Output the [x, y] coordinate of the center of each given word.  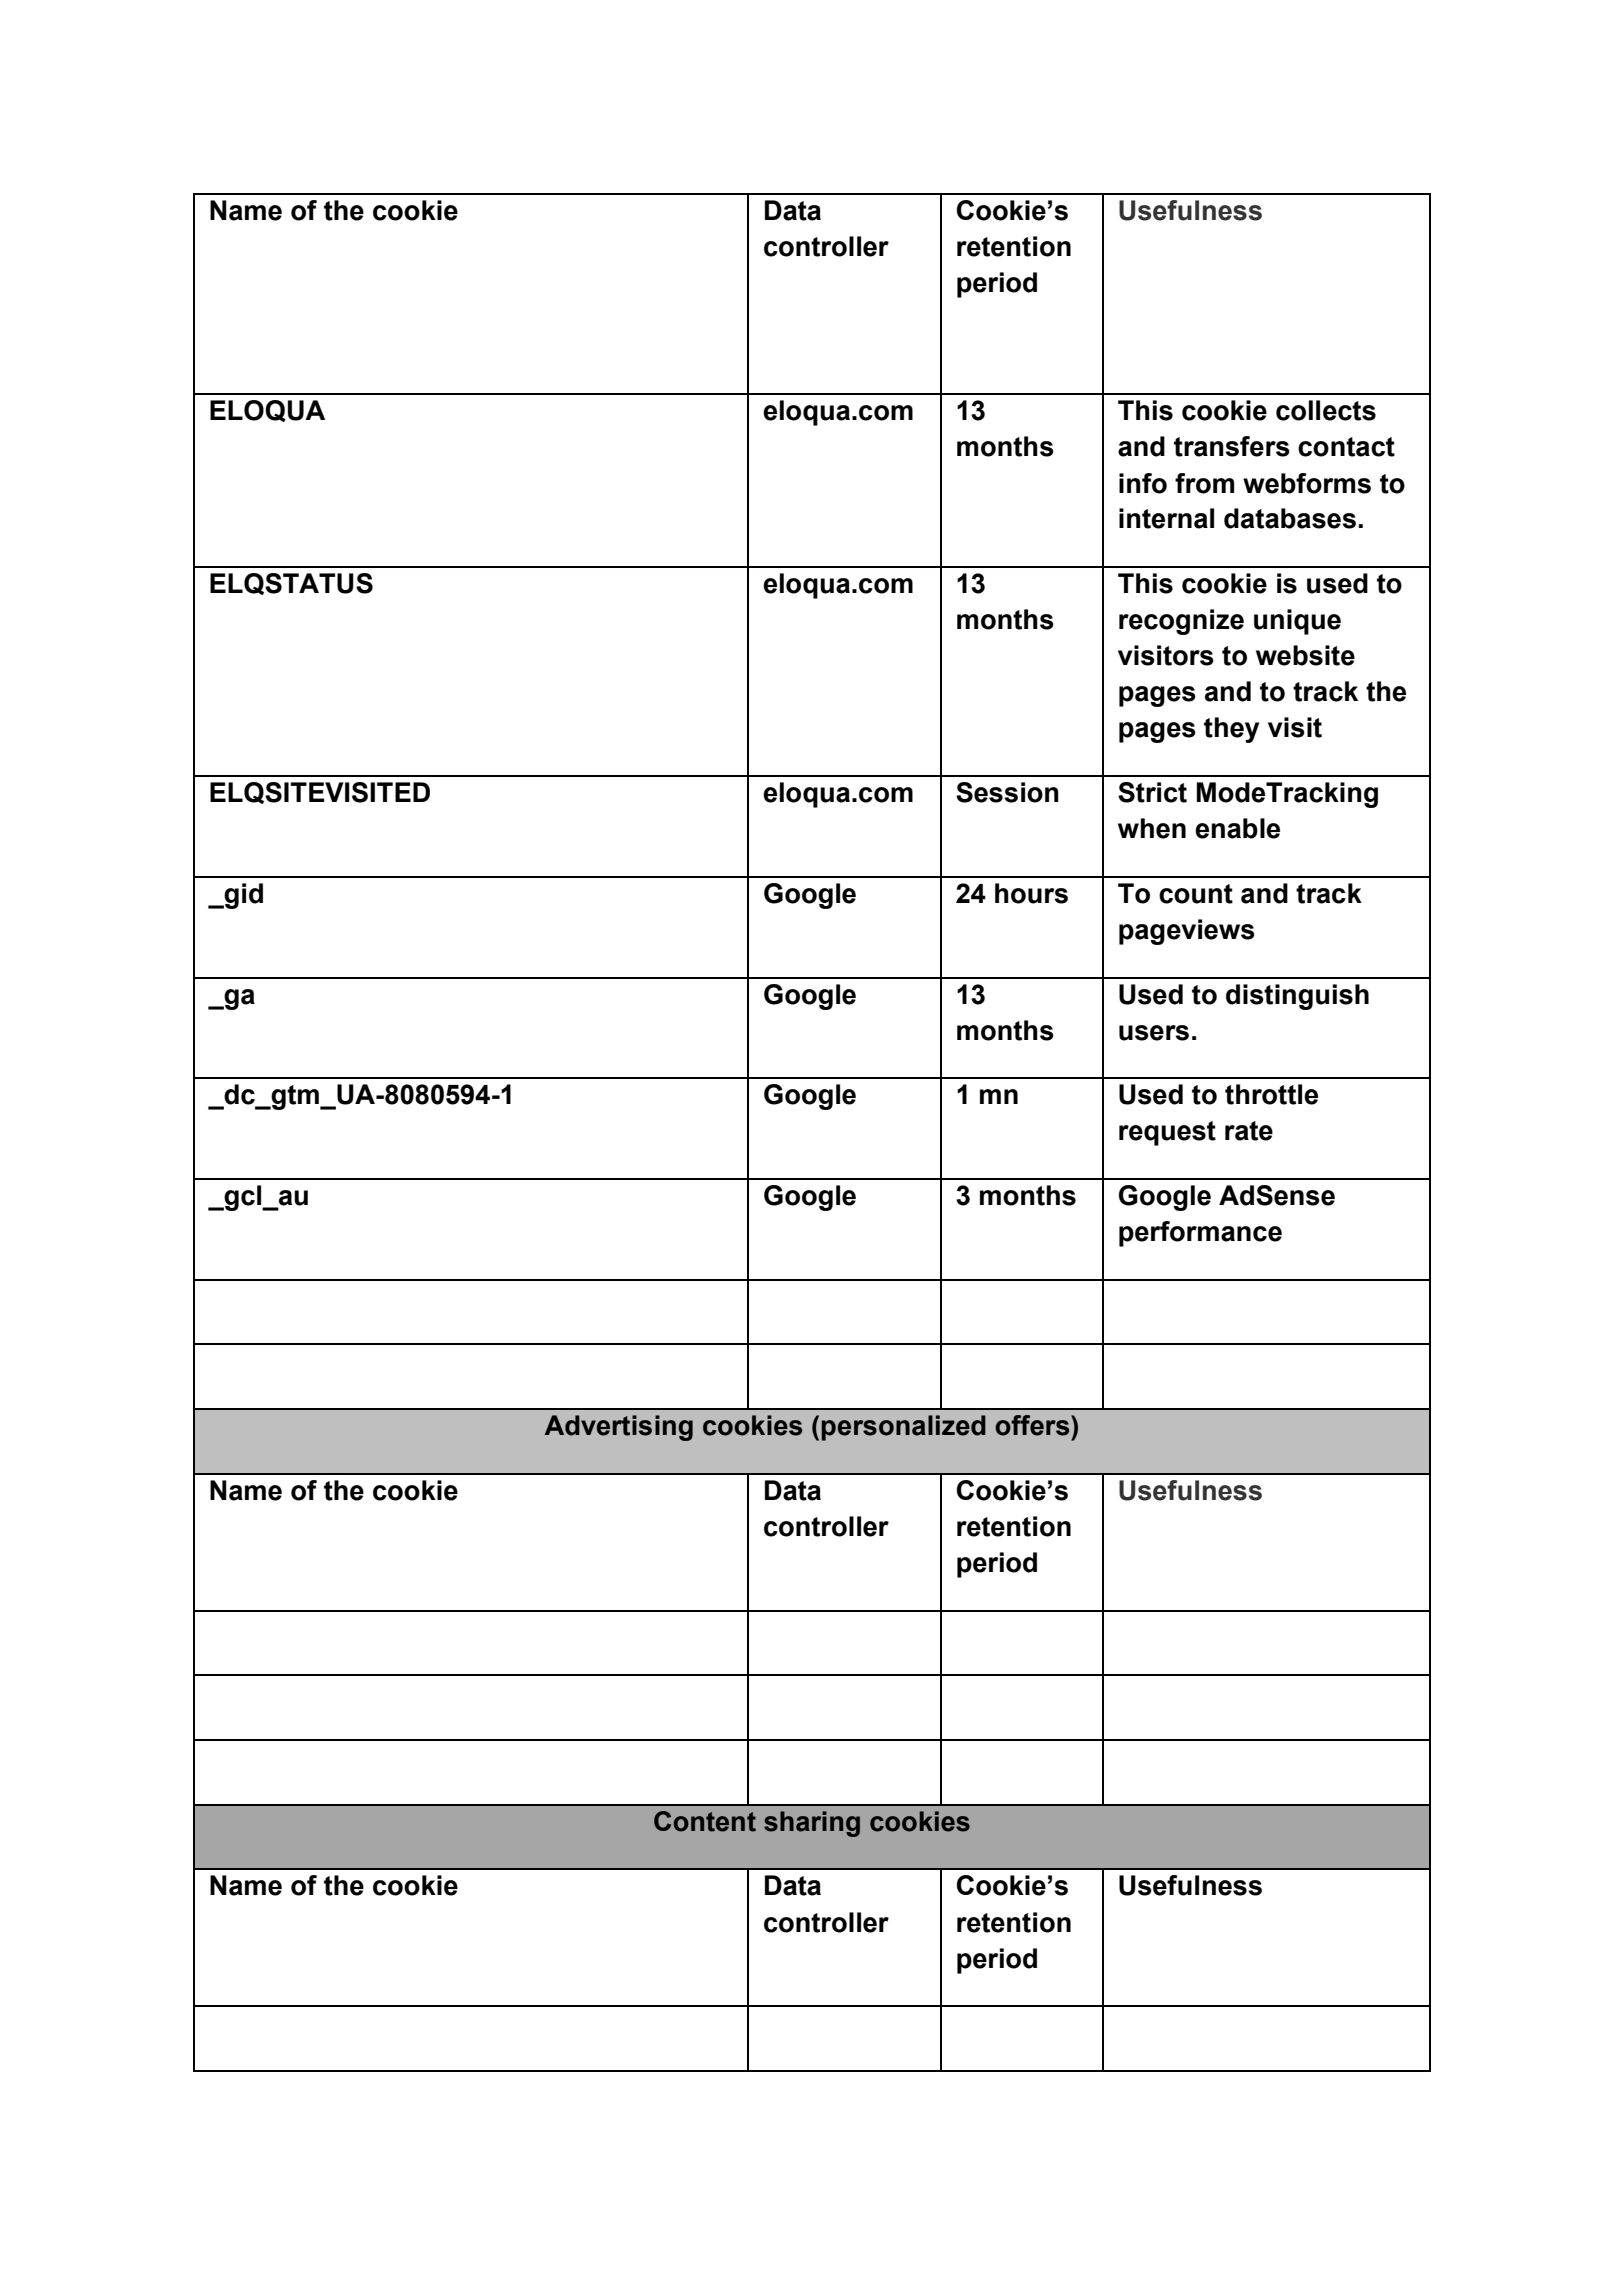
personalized [903, 1428]
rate [1249, 1131]
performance [1200, 1234]
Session [1007, 792]
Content [705, 1821]
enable [1237, 828]
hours [1031, 893]
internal [1166, 518]
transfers [1232, 446]
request [1167, 1133]
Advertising [619, 1428]
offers [1033, 1425]
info [1143, 483]
